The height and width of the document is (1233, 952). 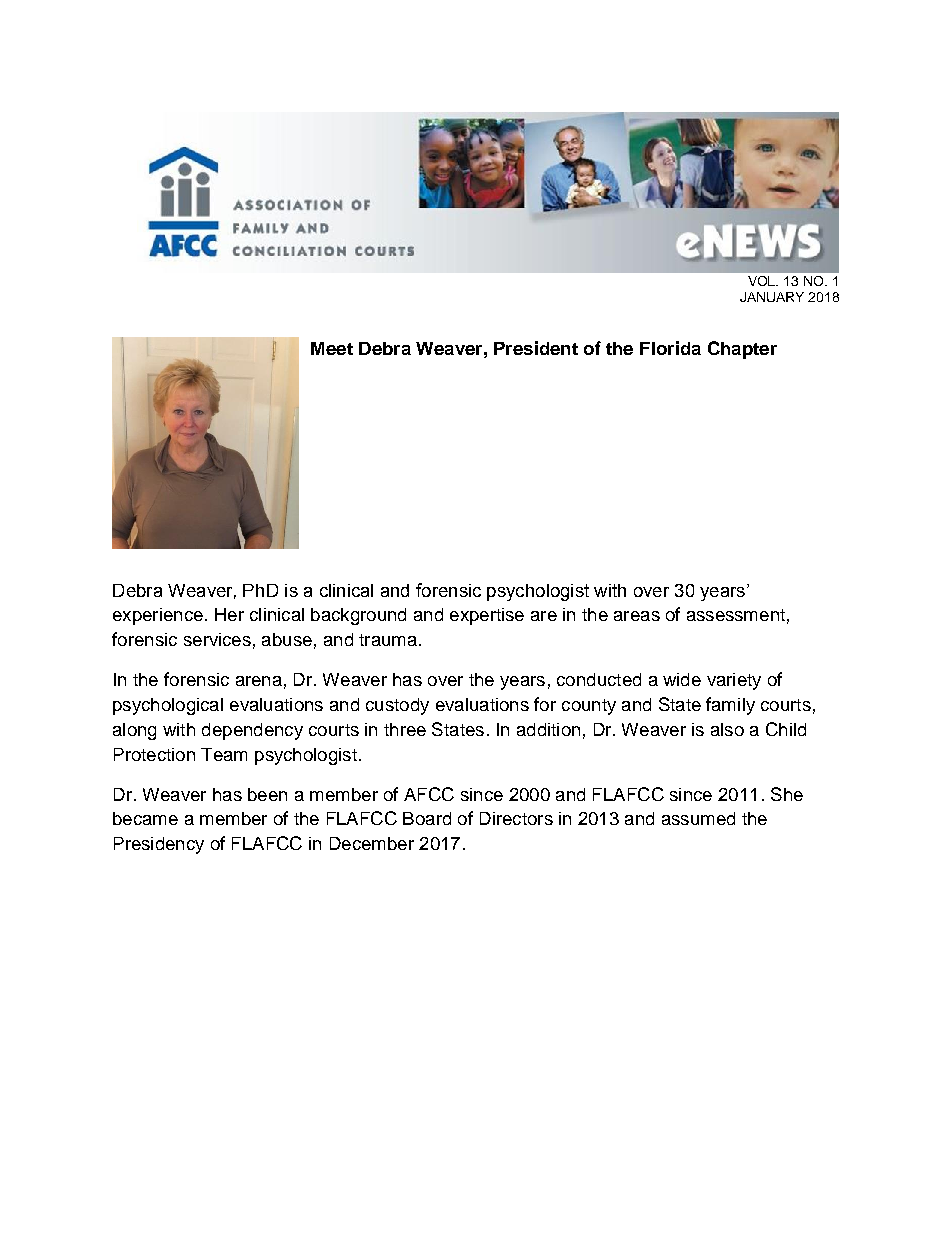 What do you see at coordinates (670, 348) in the document?
I see `Florida` at bounding box center [670, 348].
